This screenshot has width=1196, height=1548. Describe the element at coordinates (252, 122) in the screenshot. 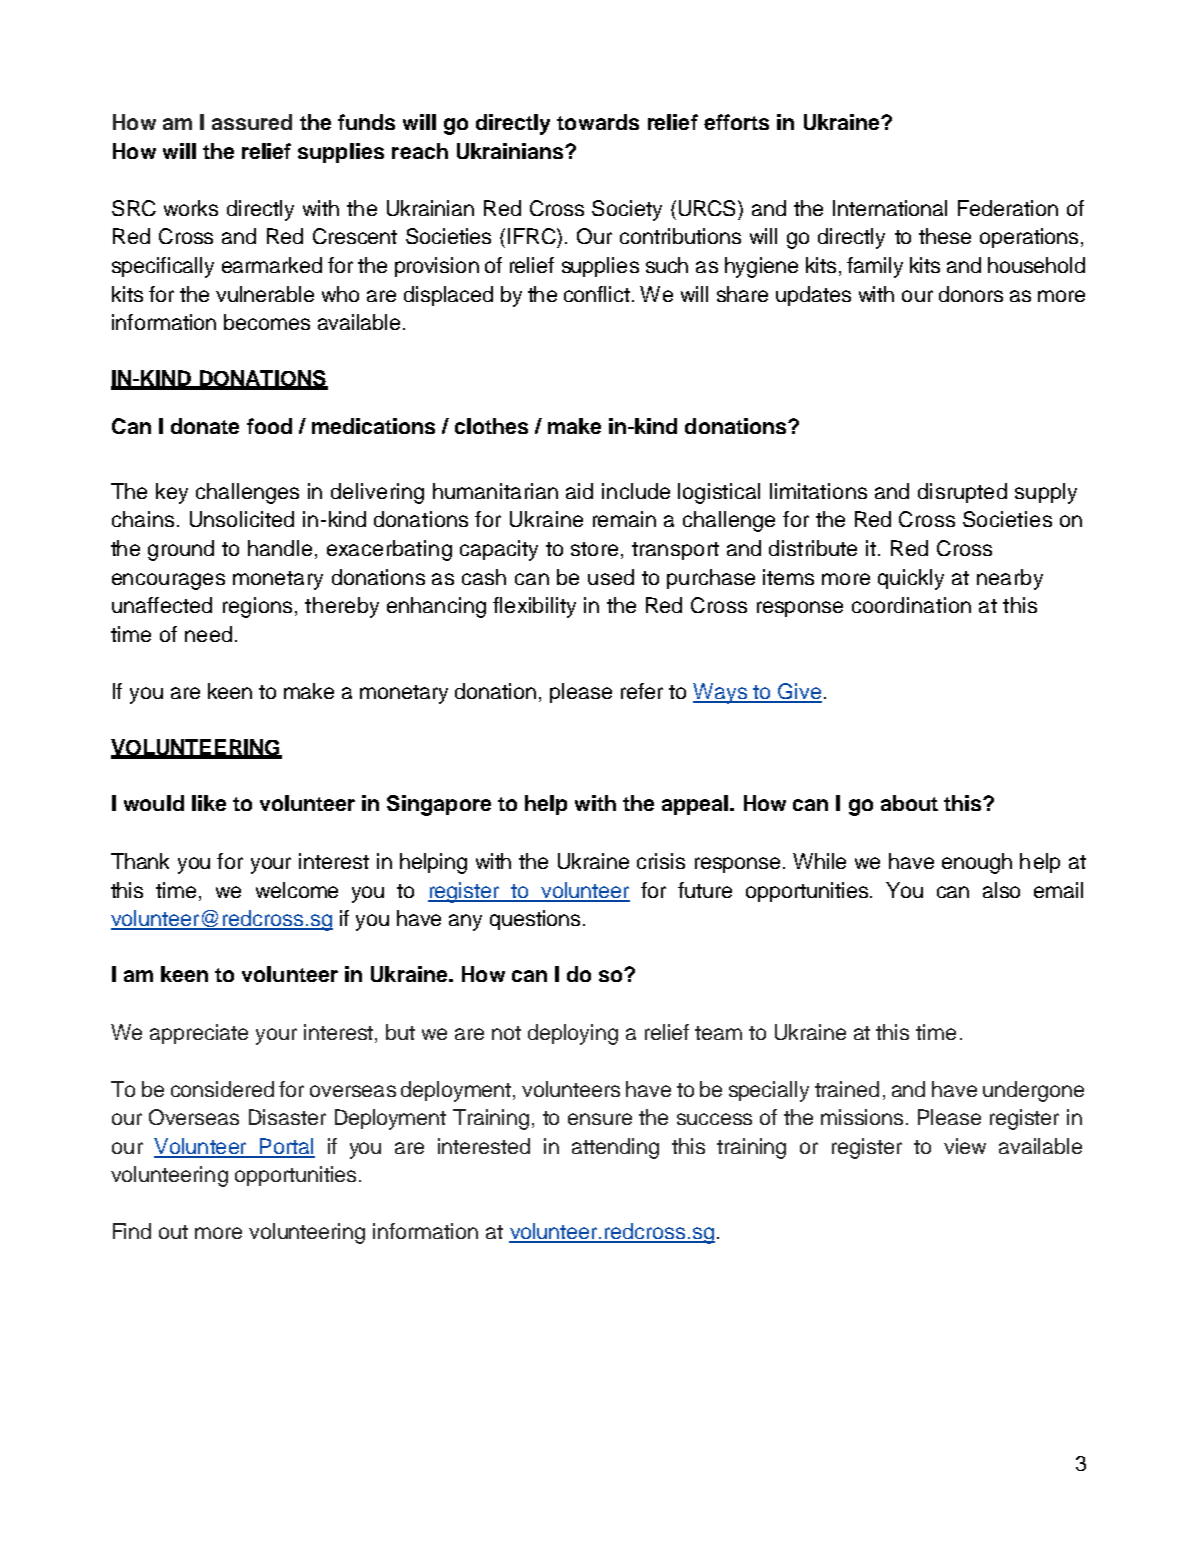

I see `assured` at that location.
